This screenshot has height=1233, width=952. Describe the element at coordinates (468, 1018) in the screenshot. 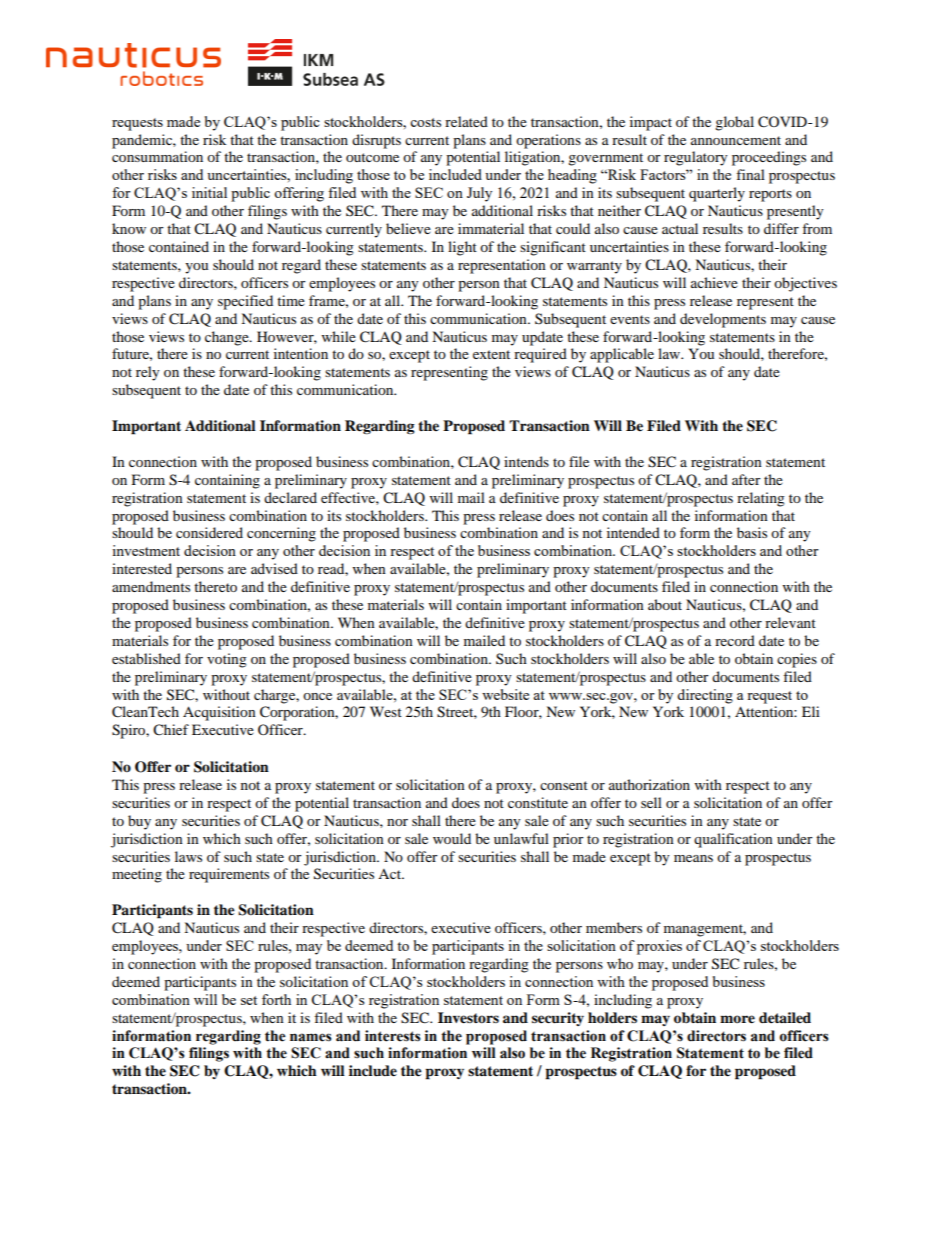

I see `Investors` at that location.
